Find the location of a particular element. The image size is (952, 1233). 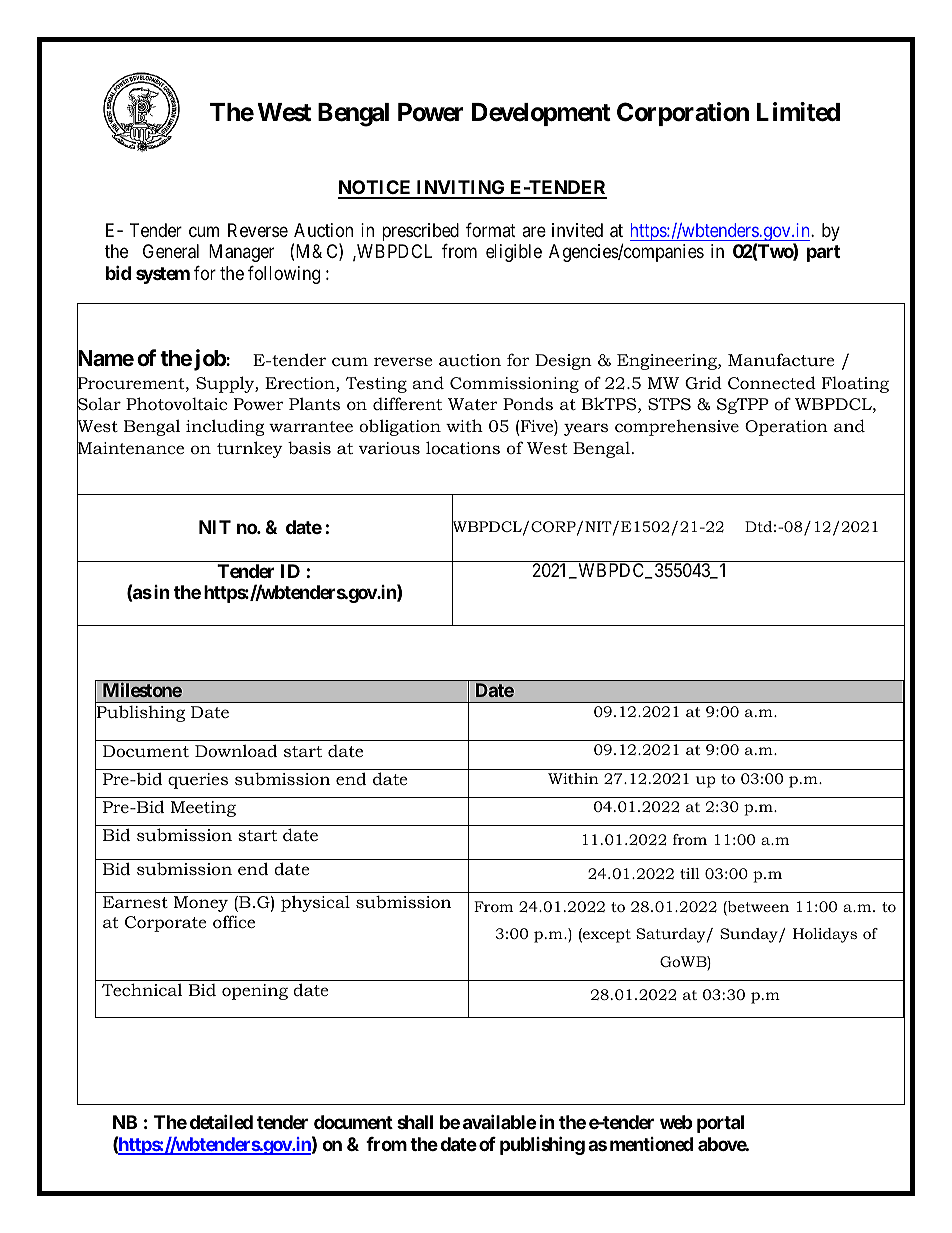

Operation is located at coordinates (786, 428).
